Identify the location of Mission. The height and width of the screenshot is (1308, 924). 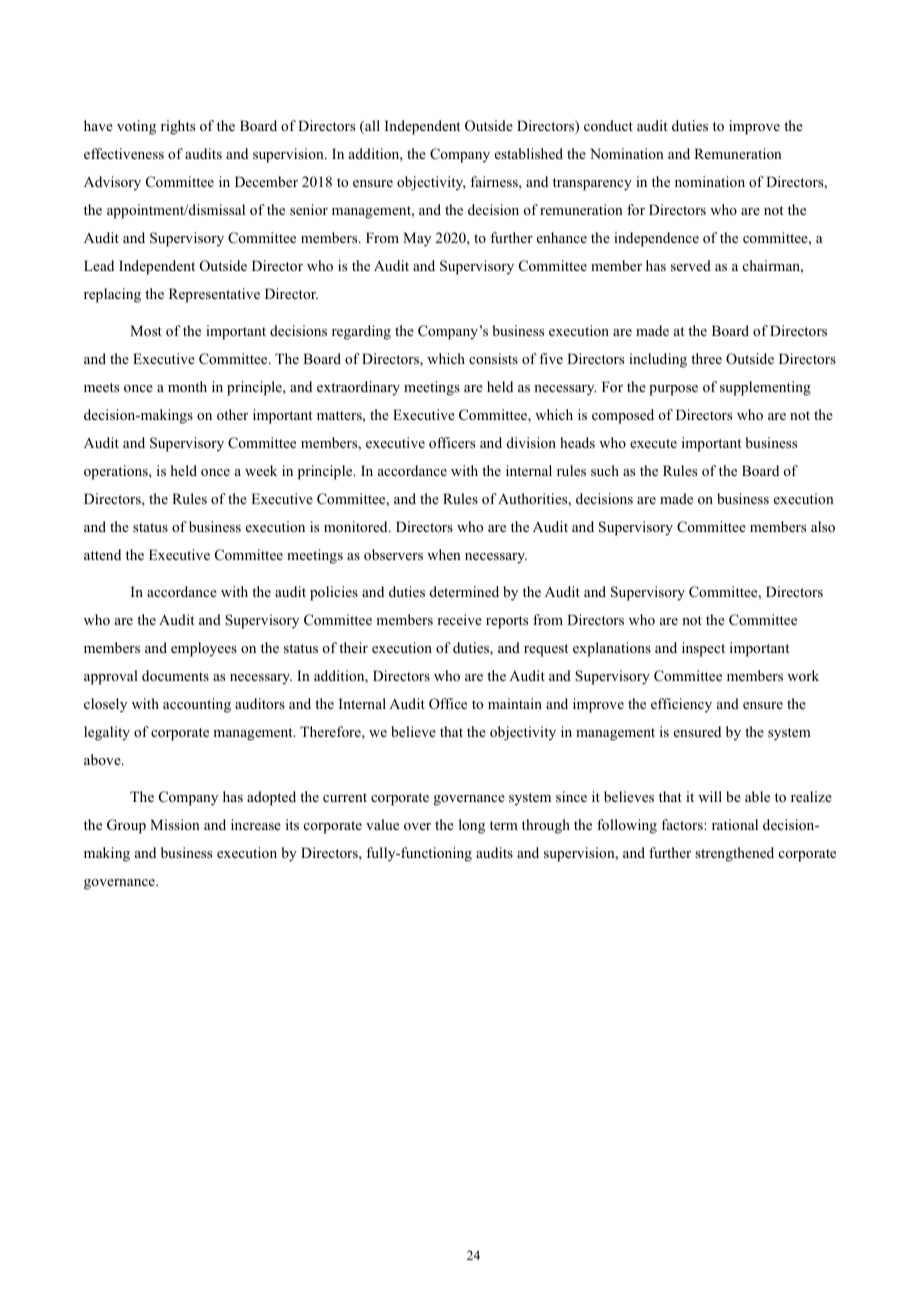
(175, 824).
